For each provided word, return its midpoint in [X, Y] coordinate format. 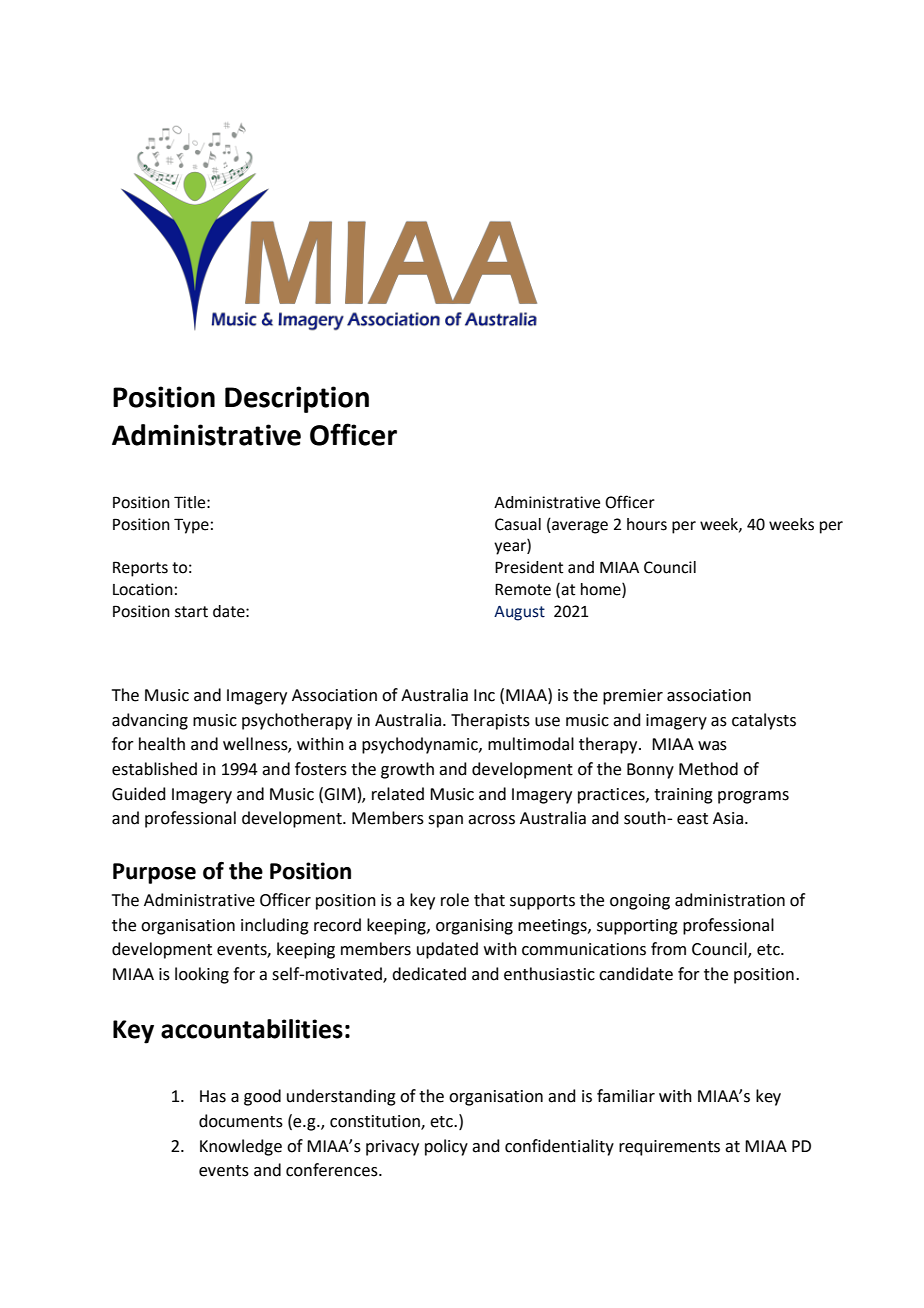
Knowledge [241, 1147]
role [455, 900]
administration [730, 900]
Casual [518, 524]
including [275, 926]
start [191, 612]
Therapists [490, 721]
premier [633, 697]
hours [647, 524]
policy [446, 1147]
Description [297, 399]
